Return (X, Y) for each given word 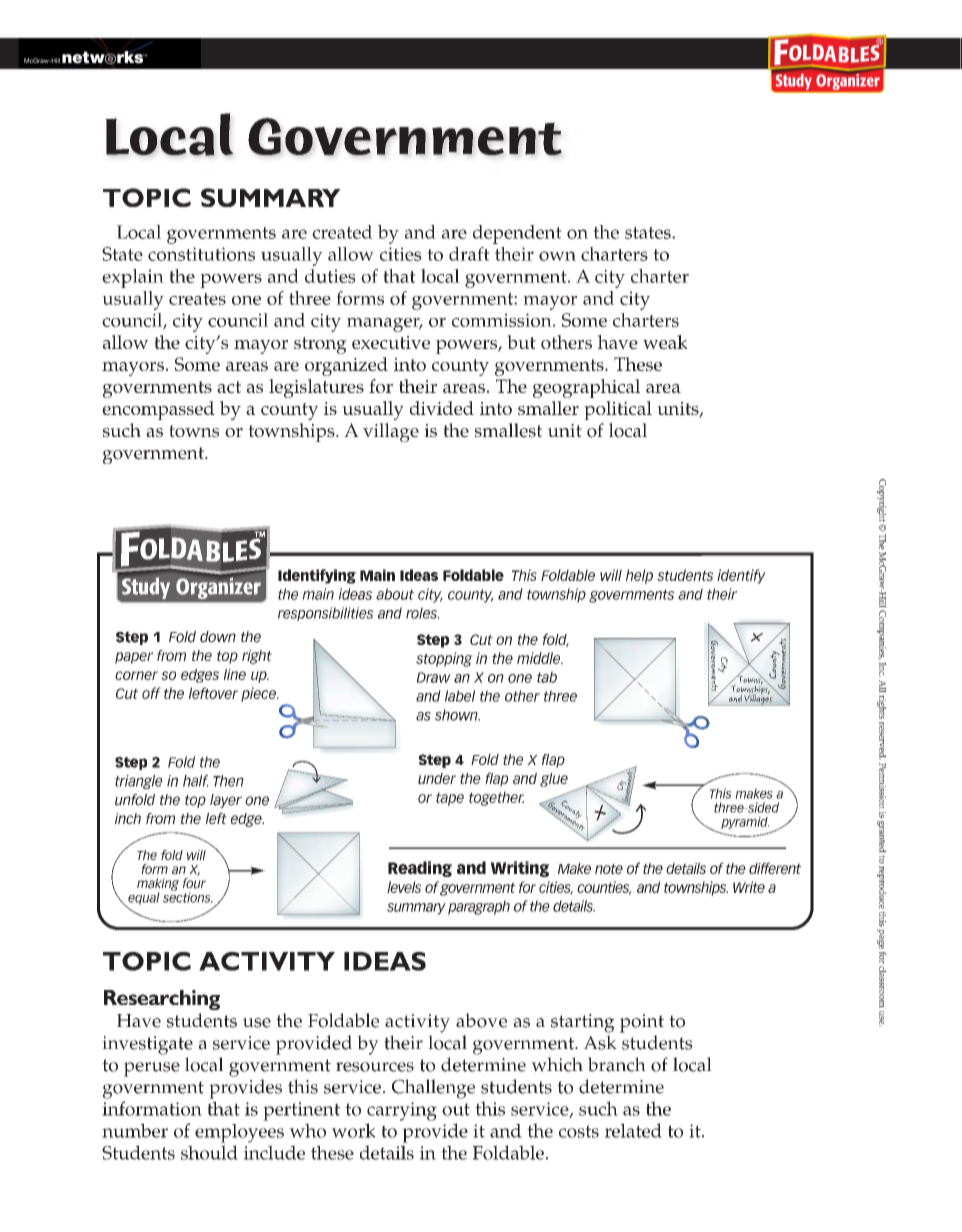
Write (749, 887)
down (218, 637)
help (639, 576)
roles (422, 613)
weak (665, 342)
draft (469, 253)
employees (239, 1133)
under (437, 778)
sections (188, 896)
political (618, 410)
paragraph (479, 907)
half (196, 781)
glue (554, 780)
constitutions (201, 254)
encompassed (158, 410)
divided (442, 408)
